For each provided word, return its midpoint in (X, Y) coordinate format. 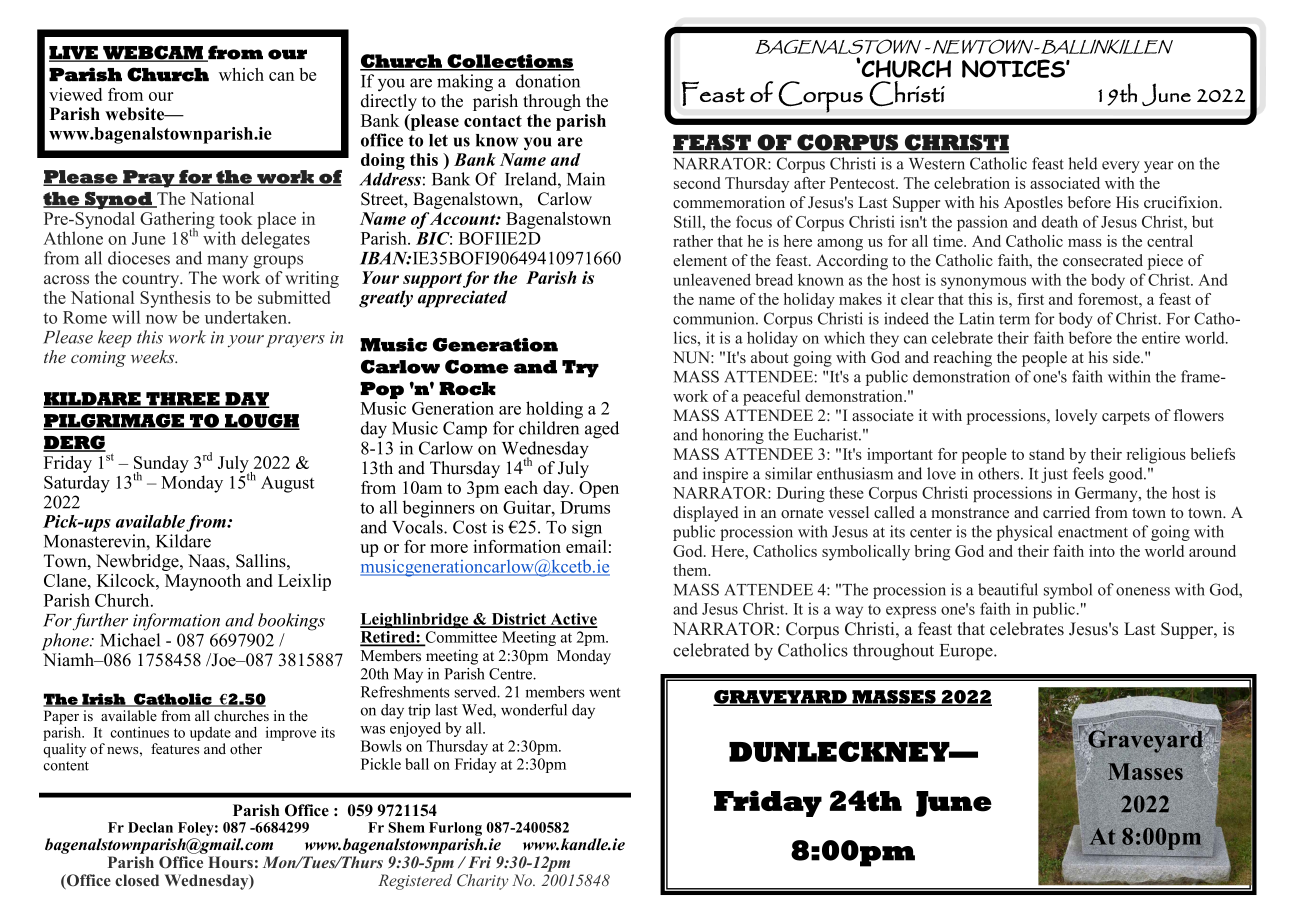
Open (599, 489)
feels (1088, 473)
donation (548, 81)
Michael (130, 640)
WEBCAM (153, 53)
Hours (230, 862)
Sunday (161, 465)
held (1082, 163)
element (700, 260)
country (152, 280)
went (605, 693)
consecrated (1103, 260)
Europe (967, 652)
